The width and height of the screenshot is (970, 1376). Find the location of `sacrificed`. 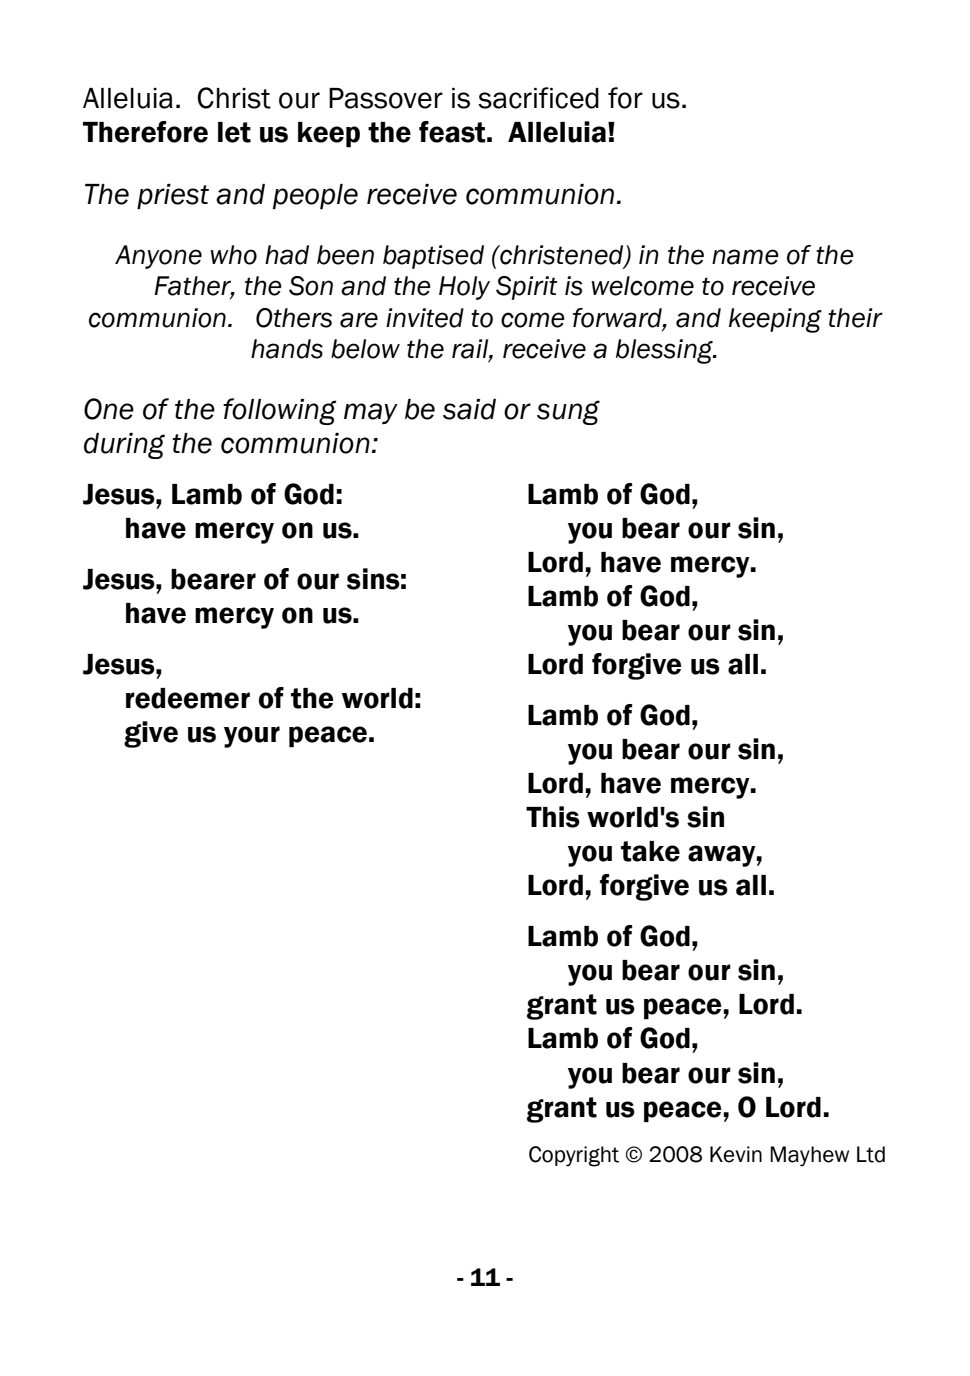

sacrificed is located at coordinates (538, 98).
